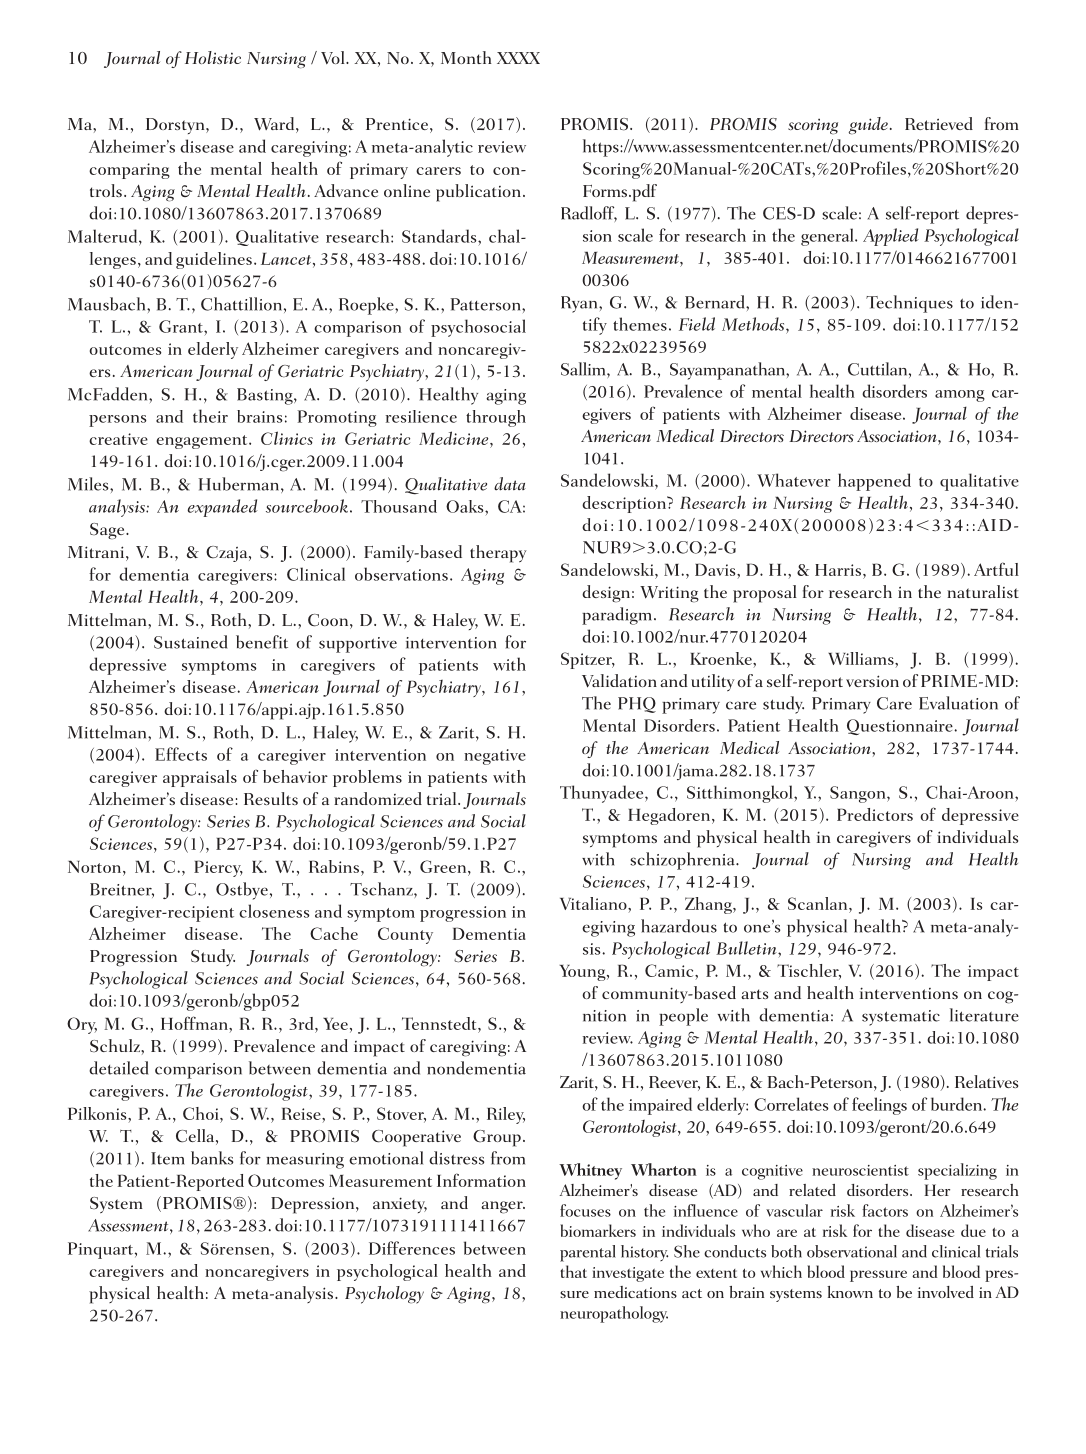 The image size is (1086, 1454). Describe the element at coordinates (588, 660) in the screenshot. I see `Spitzer` at that location.
